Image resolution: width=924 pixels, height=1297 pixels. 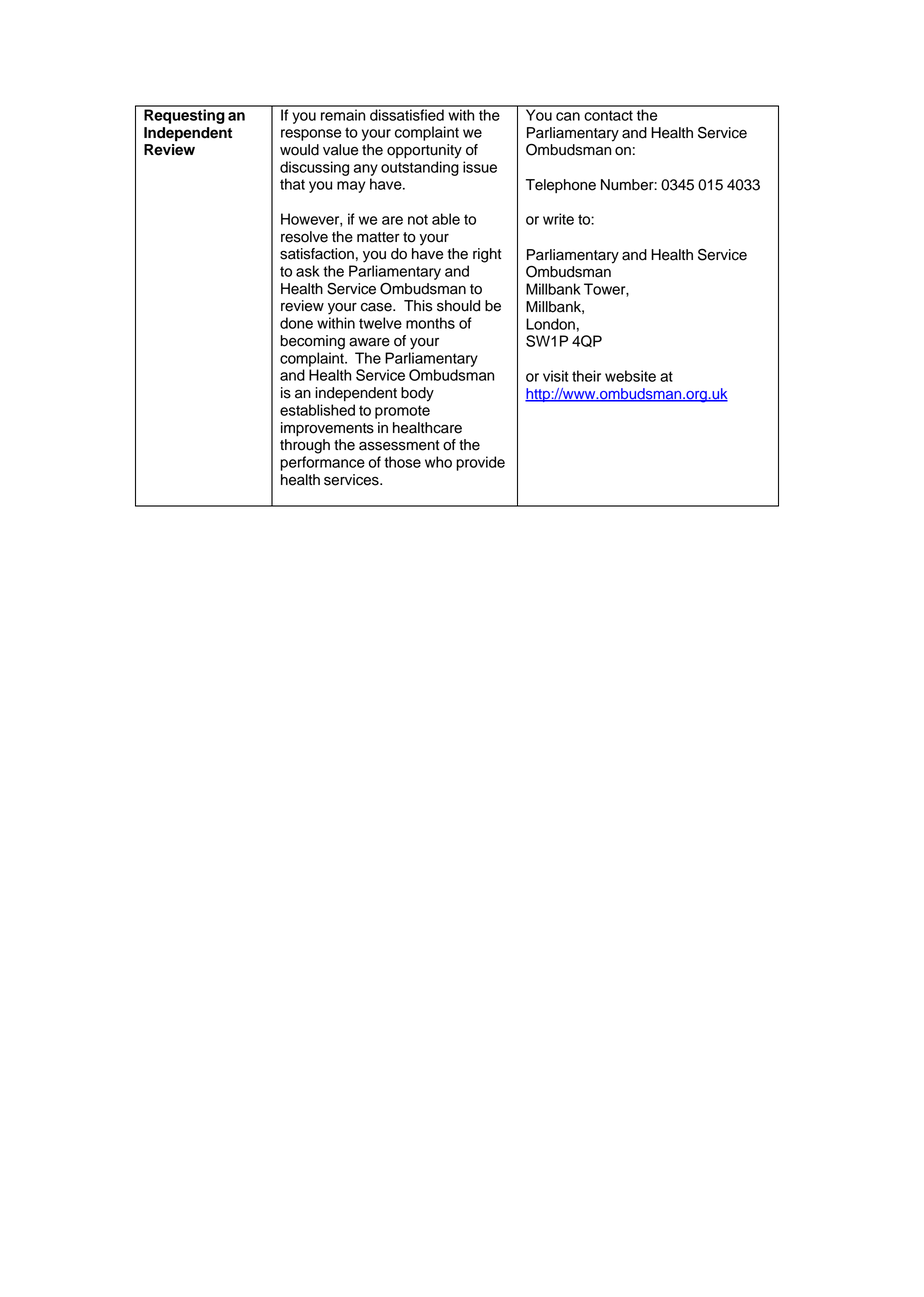 I want to click on opportunity, so click(x=424, y=151).
